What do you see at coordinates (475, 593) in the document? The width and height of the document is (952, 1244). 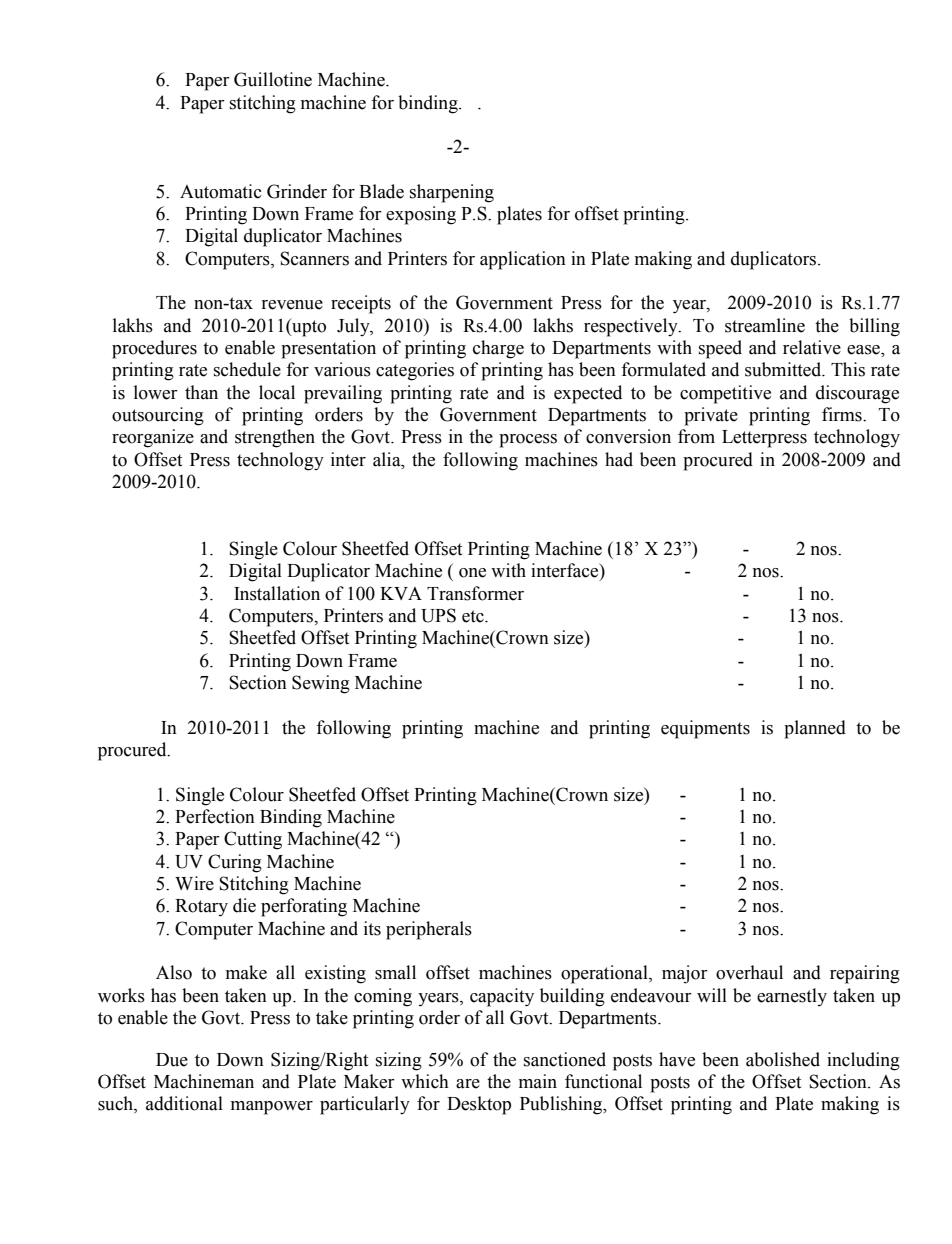 I see `Transformer` at bounding box center [475, 593].
